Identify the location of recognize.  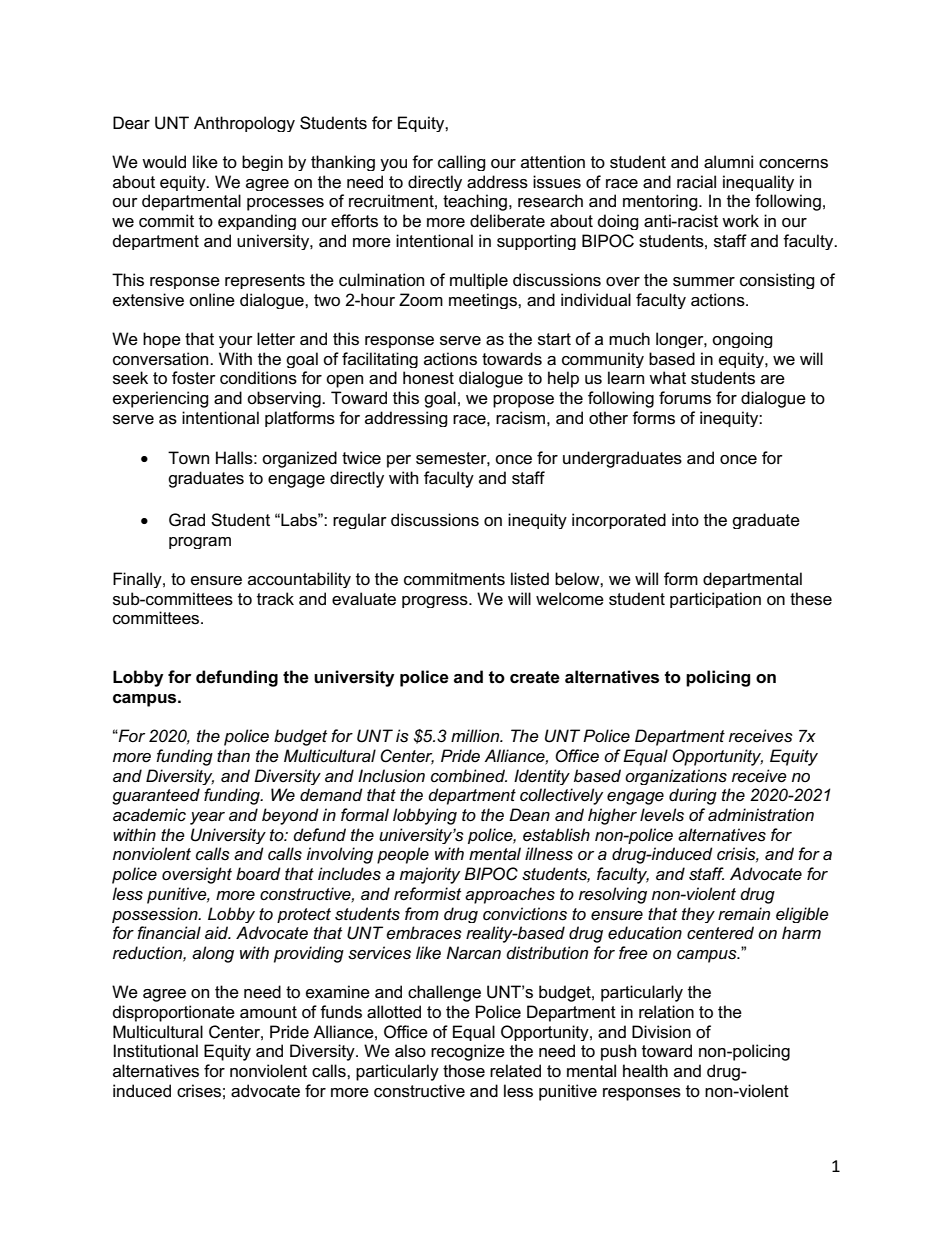
(468, 1052).
